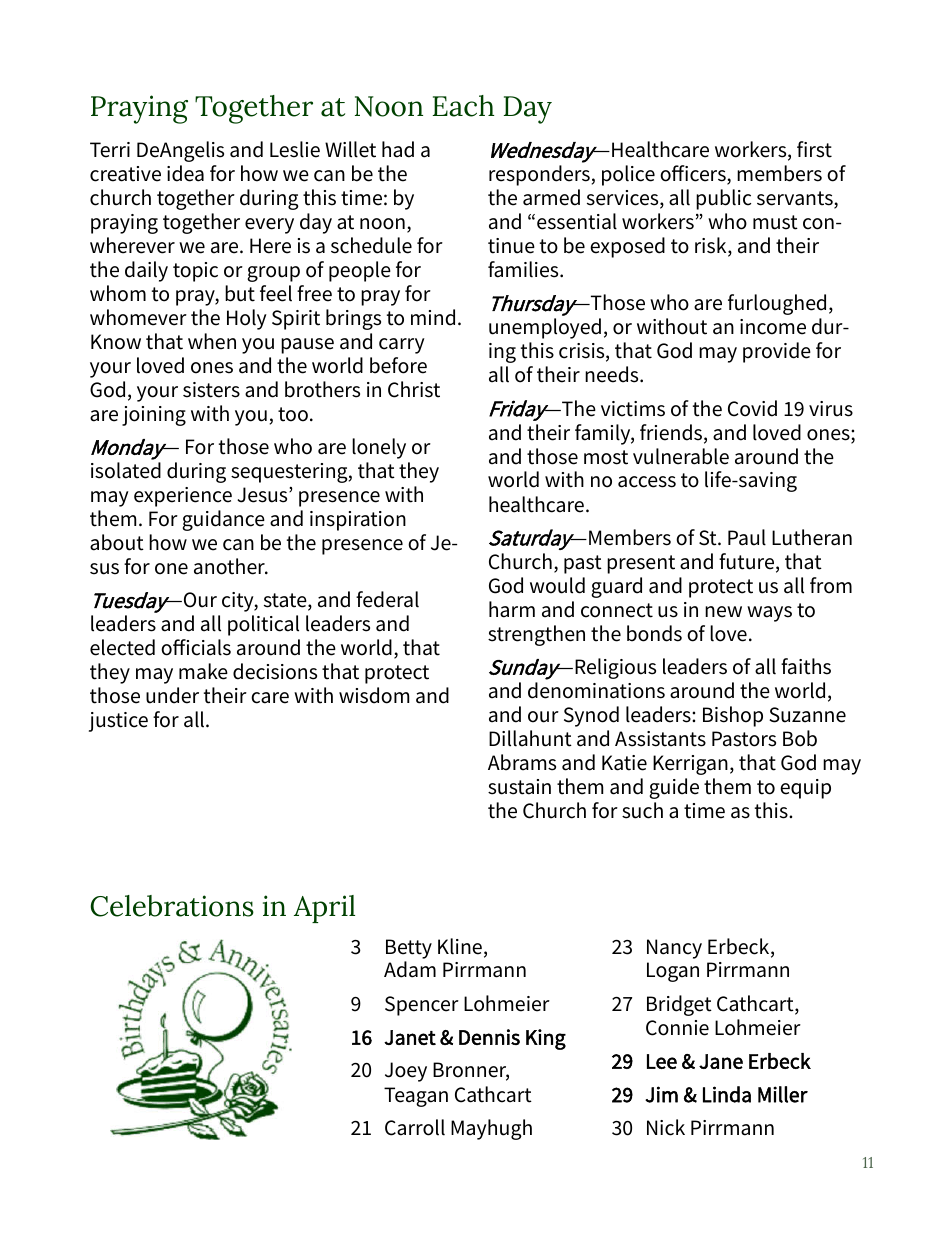 The height and width of the screenshot is (1233, 952). I want to click on sustain, so click(519, 787).
